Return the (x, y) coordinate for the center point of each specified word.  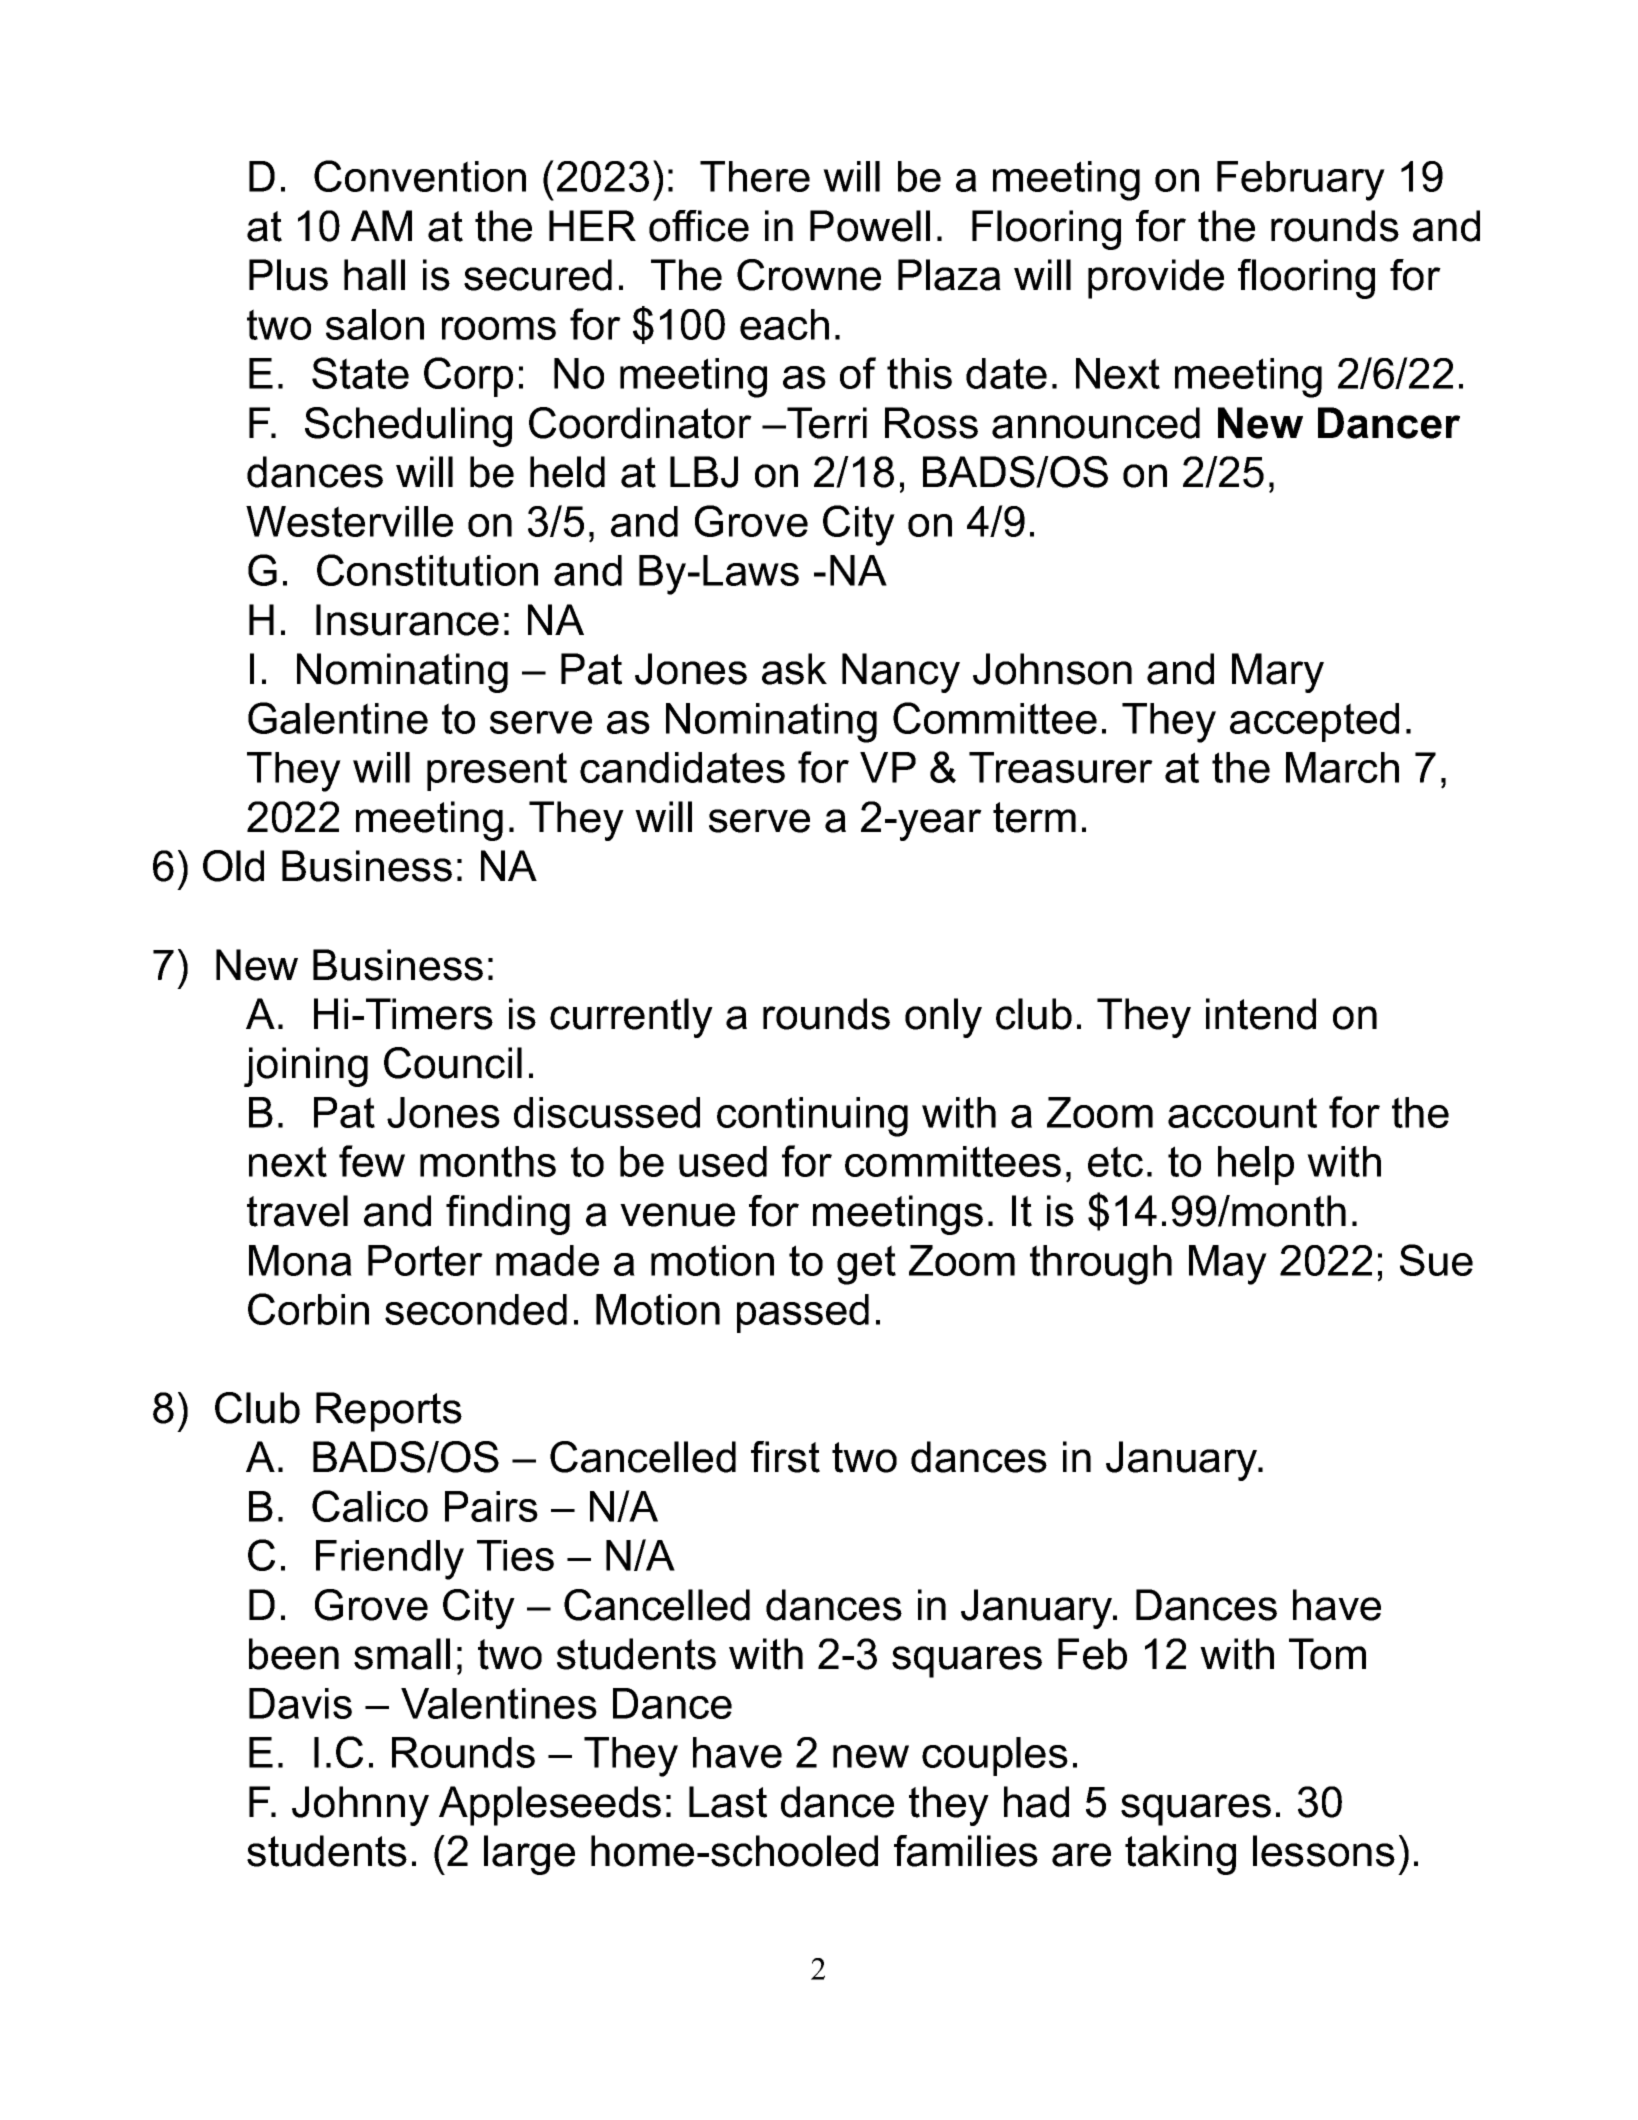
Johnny (360, 1806)
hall (374, 275)
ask (794, 669)
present (497, 771)
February (1301, 181)
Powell (870, 226)
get (866, 1265)
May (1228, 1265)
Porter (425, 1260)
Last (728, 1802)
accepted (1314, 722)
